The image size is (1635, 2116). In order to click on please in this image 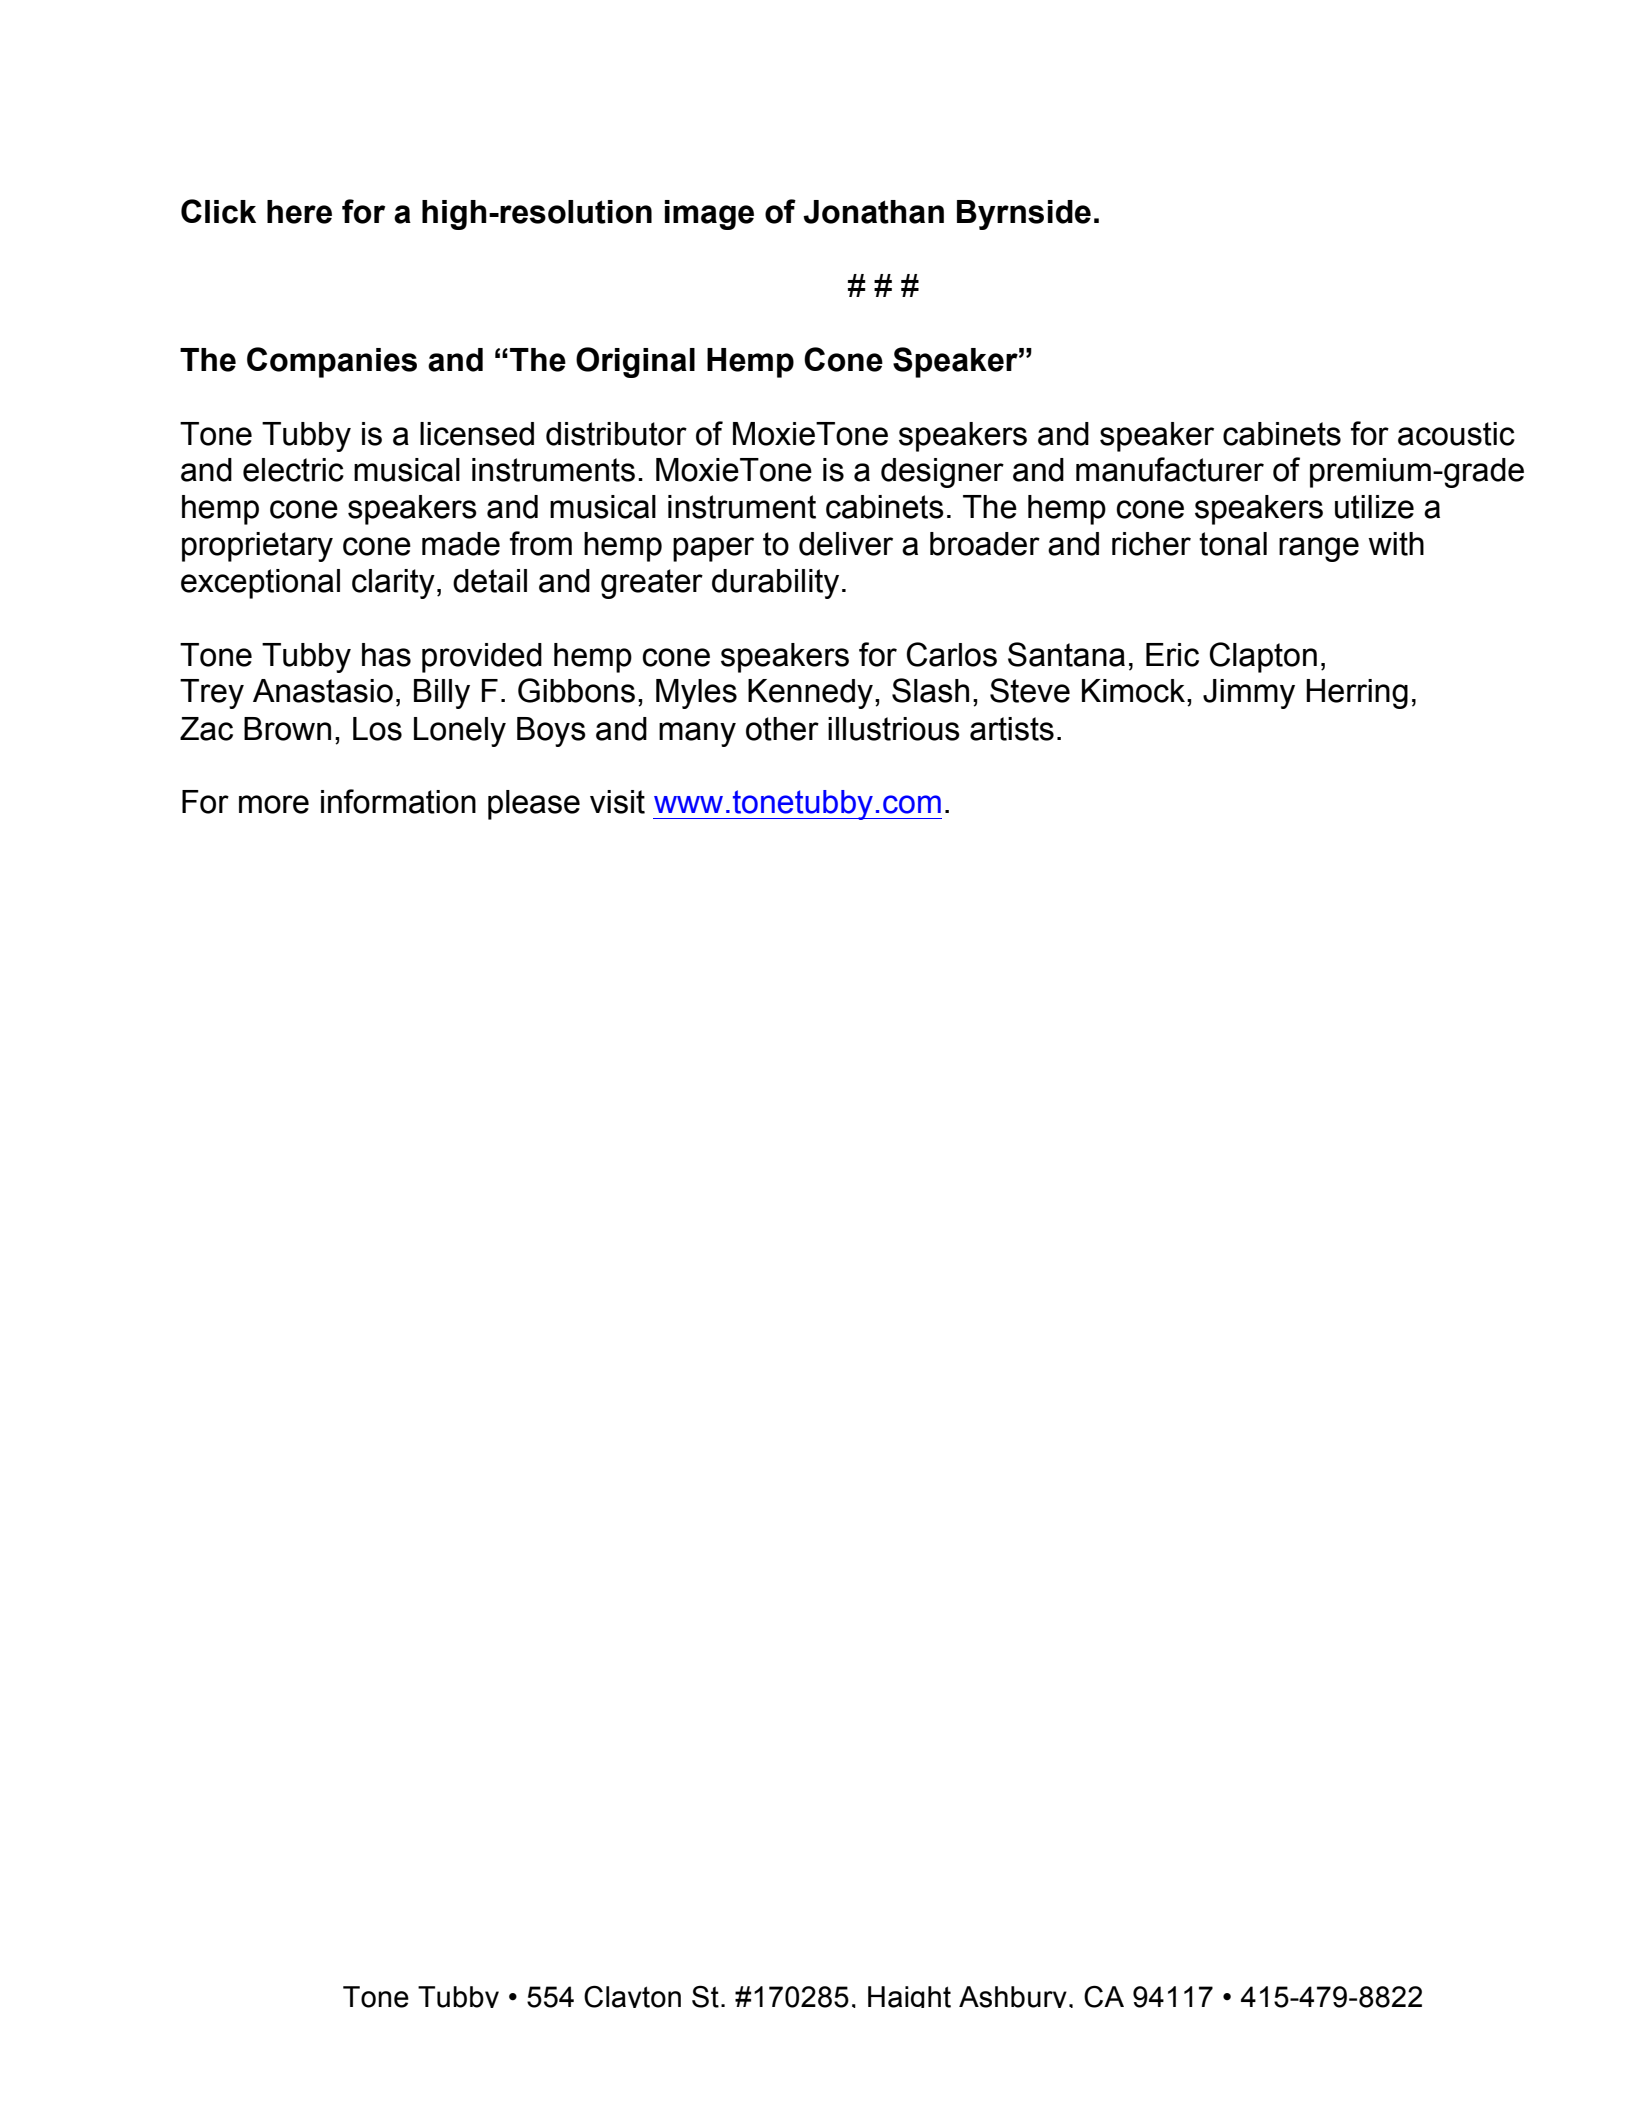, I will do `click(534, 805)`.
